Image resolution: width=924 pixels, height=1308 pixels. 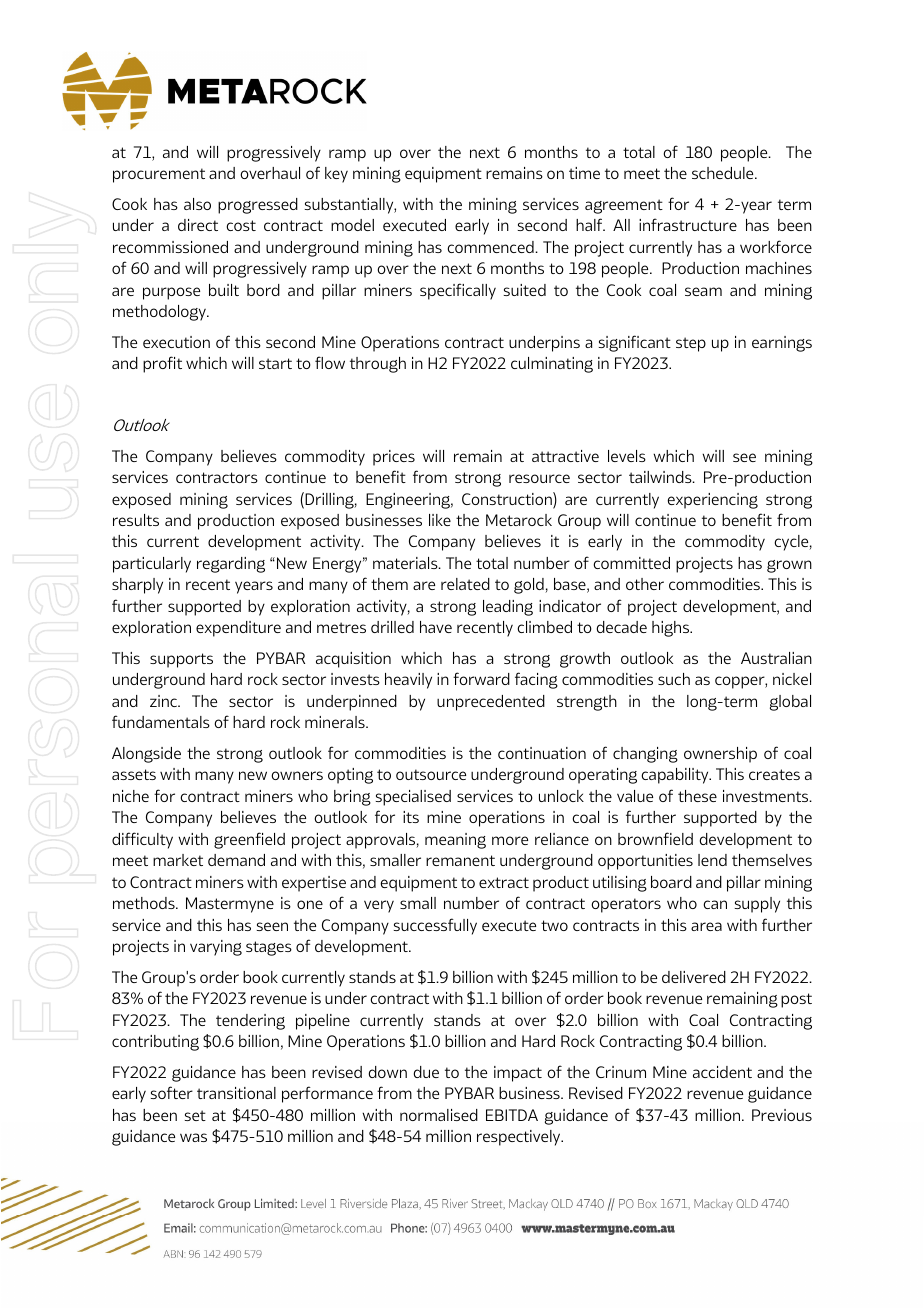 What do you see at coordinates (197, 204) in the screenshot?
I see `also` at bounding box center [197, 204].
